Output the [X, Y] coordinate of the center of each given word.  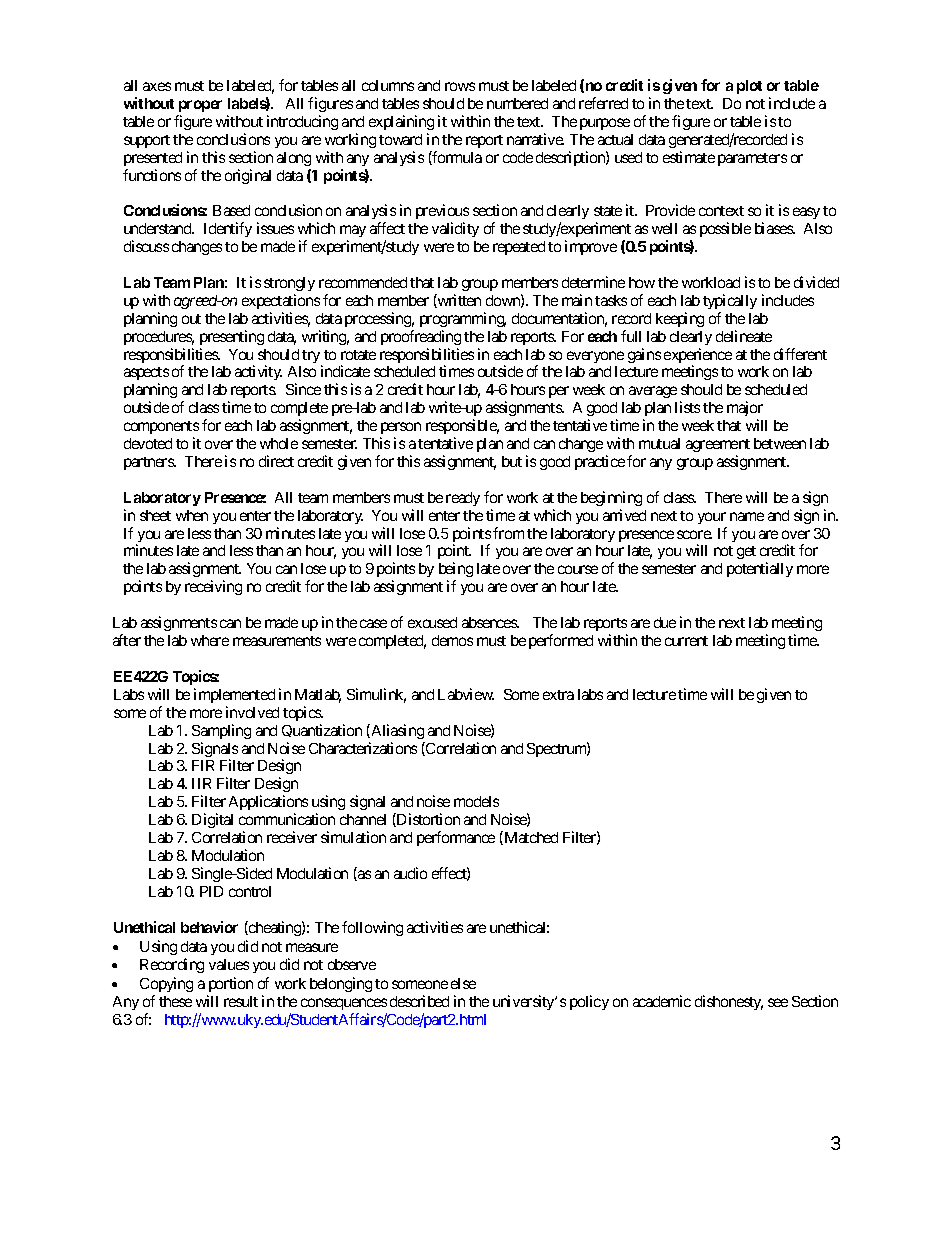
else [463, 983]
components [161, 429]
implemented [234, 695]
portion [230, 986]
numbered [517, 103]
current [686, 641]
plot [749, 87]
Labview [466, 694]
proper [200, 106]
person [400, 430]
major [745, 410]
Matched [530, 838]
